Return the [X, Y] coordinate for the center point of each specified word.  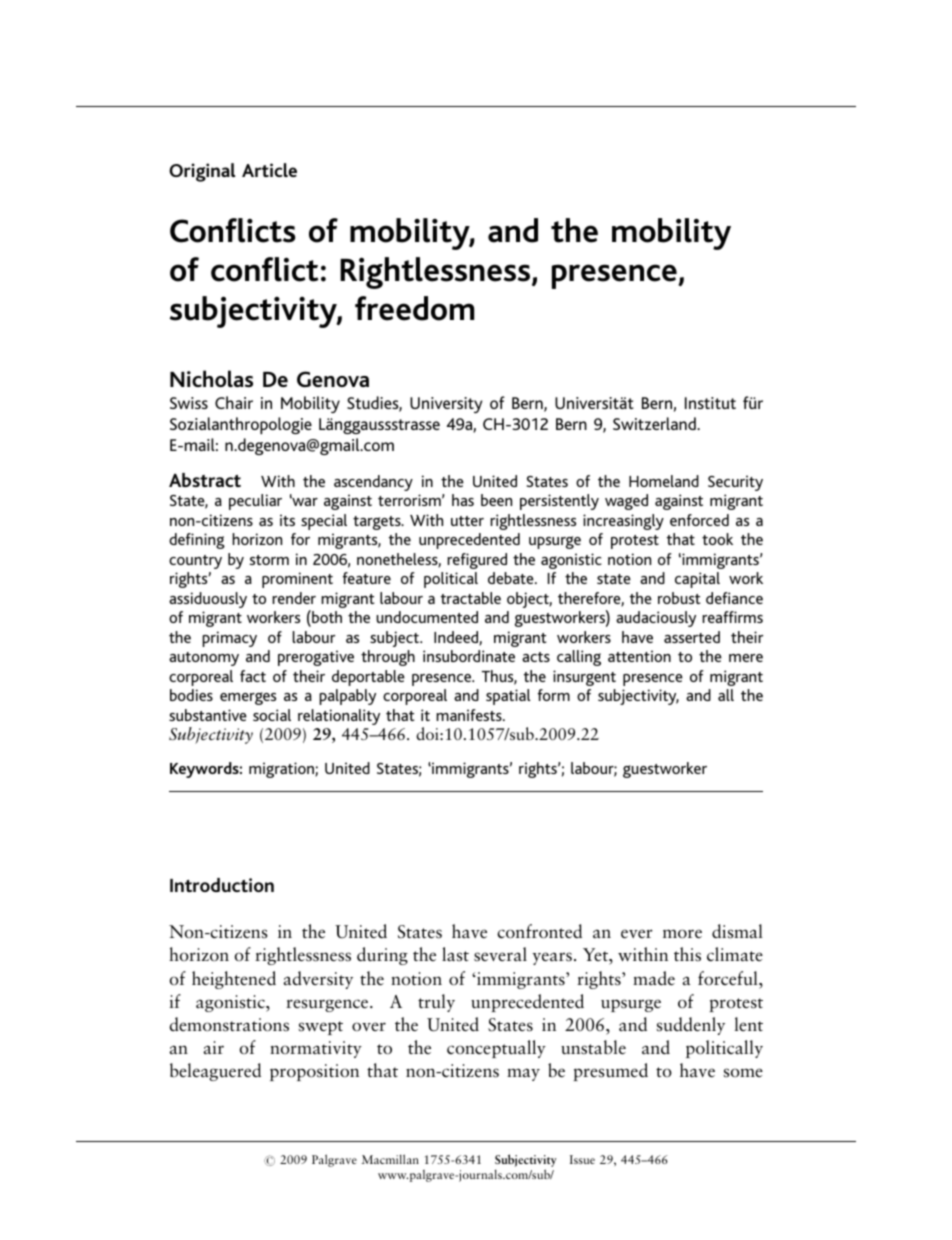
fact [253, 676]
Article [269, 170]
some [743, 1073]
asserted [692, 637]
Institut [710, 403]
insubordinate [469, 656]
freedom [414, 308]
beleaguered [215, 1072]
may [523, 1074]
